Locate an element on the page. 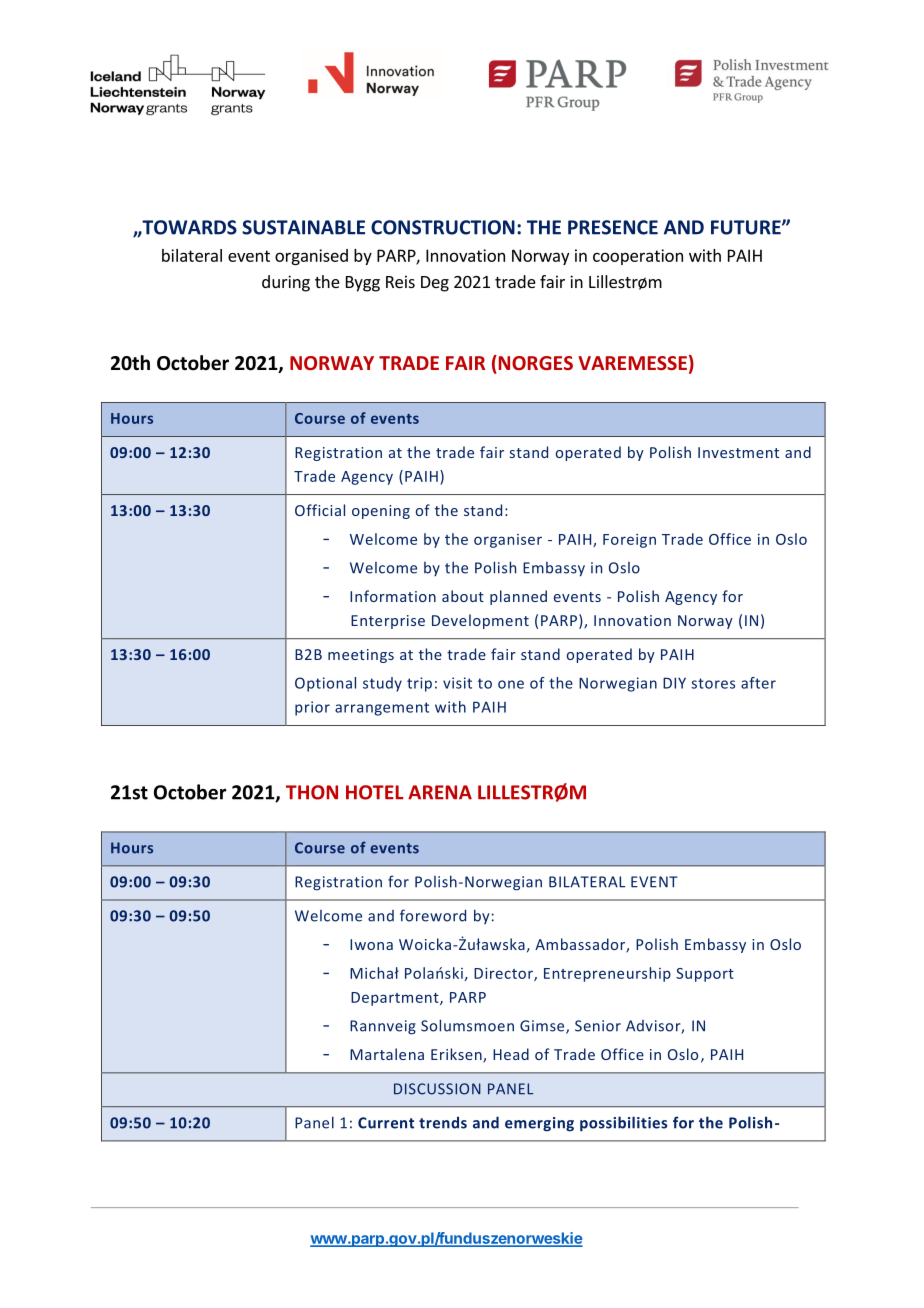 This page has width=924, height=1308. Current is located at coordinates (386, 1123).
